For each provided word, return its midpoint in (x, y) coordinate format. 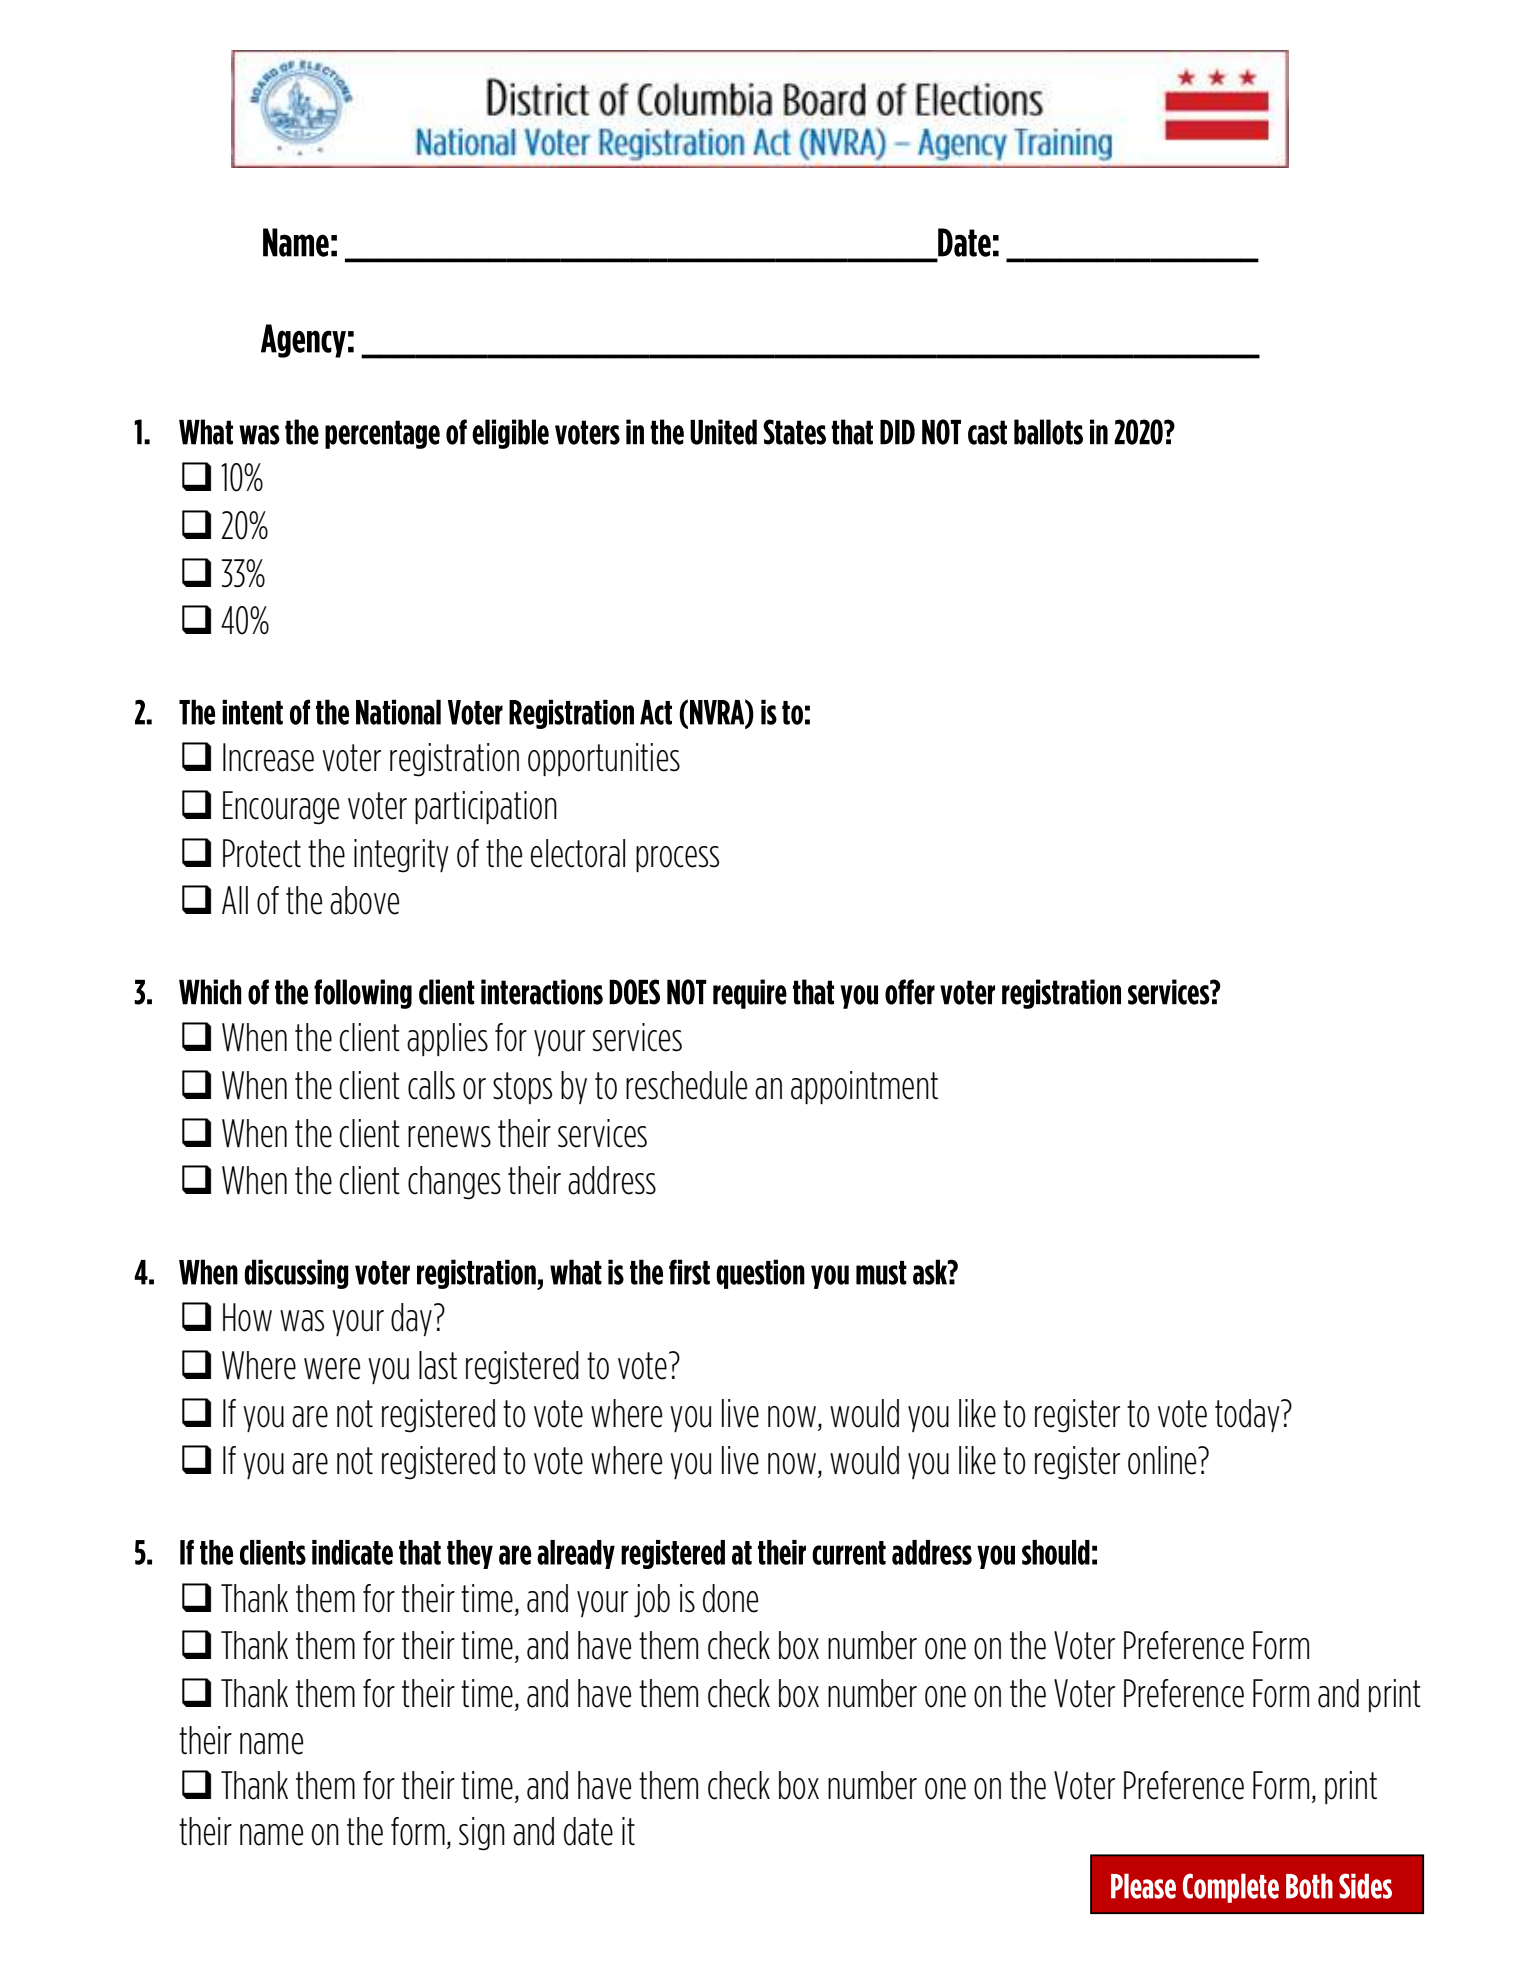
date (588, 1831)
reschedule (686, 1085)
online (1163, 1460)
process (677, 859)
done (730, 1598)
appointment (864, 1087)
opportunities (604, 759)
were (332, 1369)
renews (449, 1137)
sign (482, 1834)
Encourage (281, 808)
